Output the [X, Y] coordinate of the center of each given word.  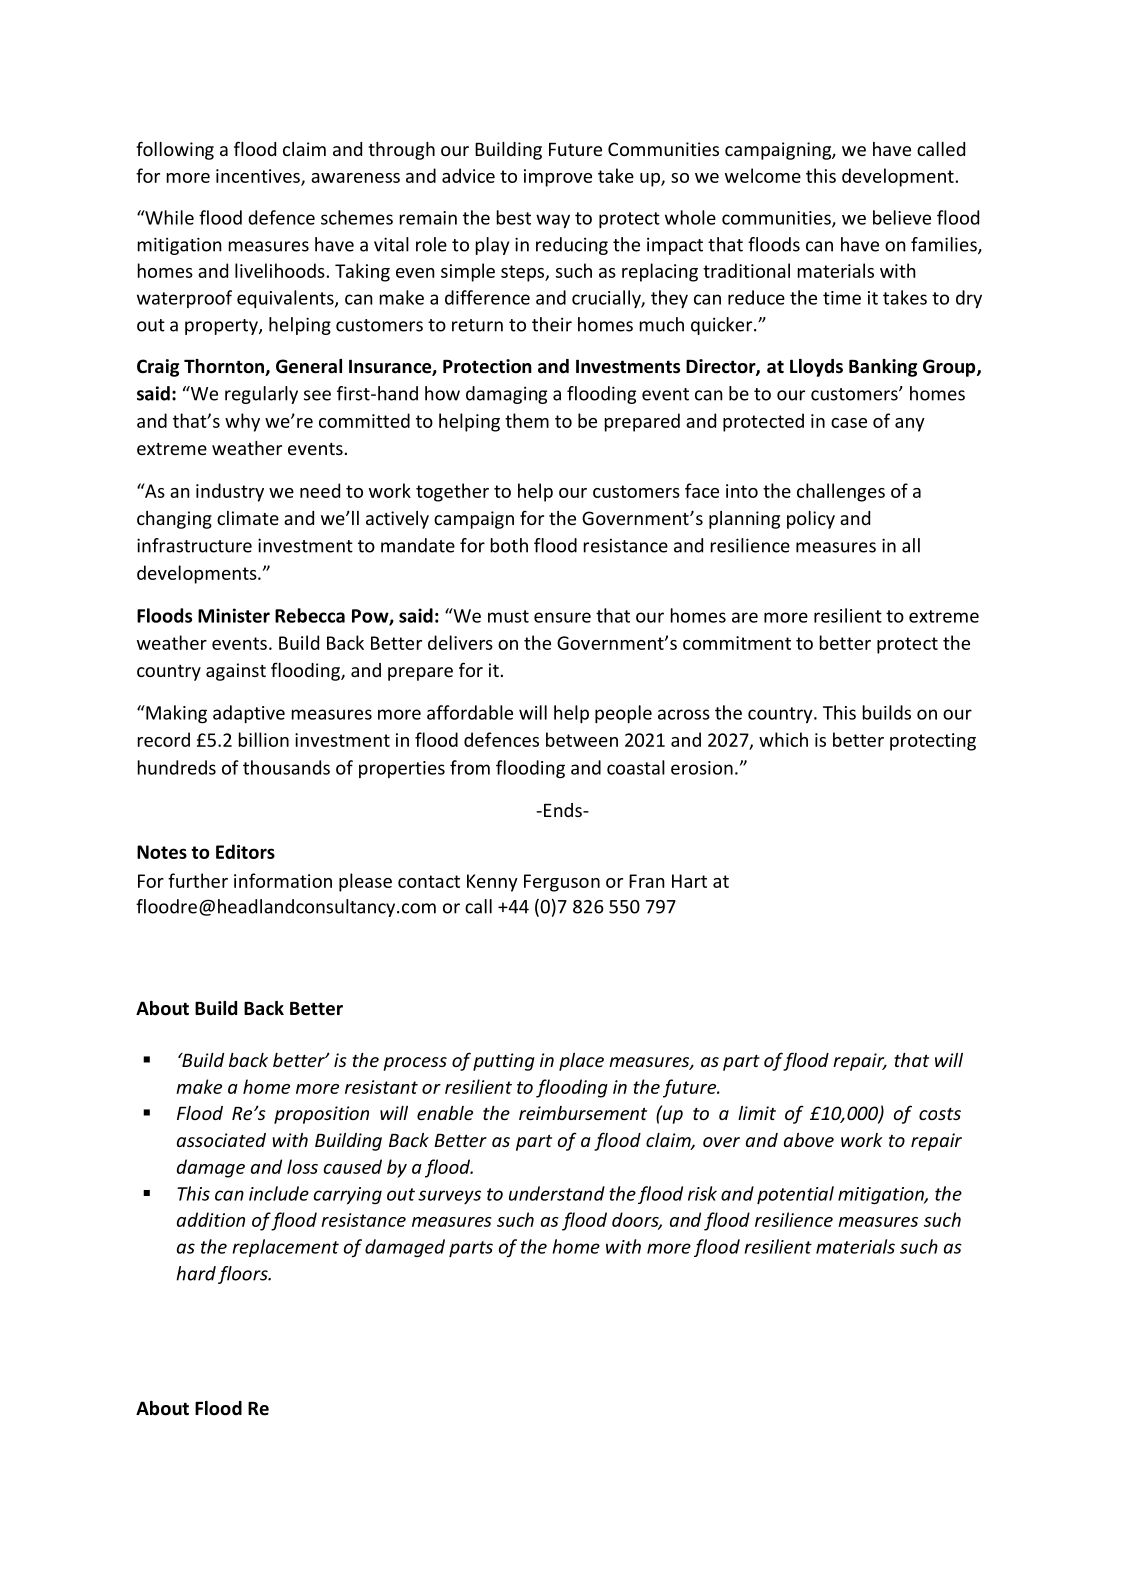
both [509, 545]
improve [558, 178]
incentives [259, 177]
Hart [689, 881]
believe [902, 217]
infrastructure [194, 545]
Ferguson [562, 883]
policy [811, 520]
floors [244, 1275]
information [283, 880]
